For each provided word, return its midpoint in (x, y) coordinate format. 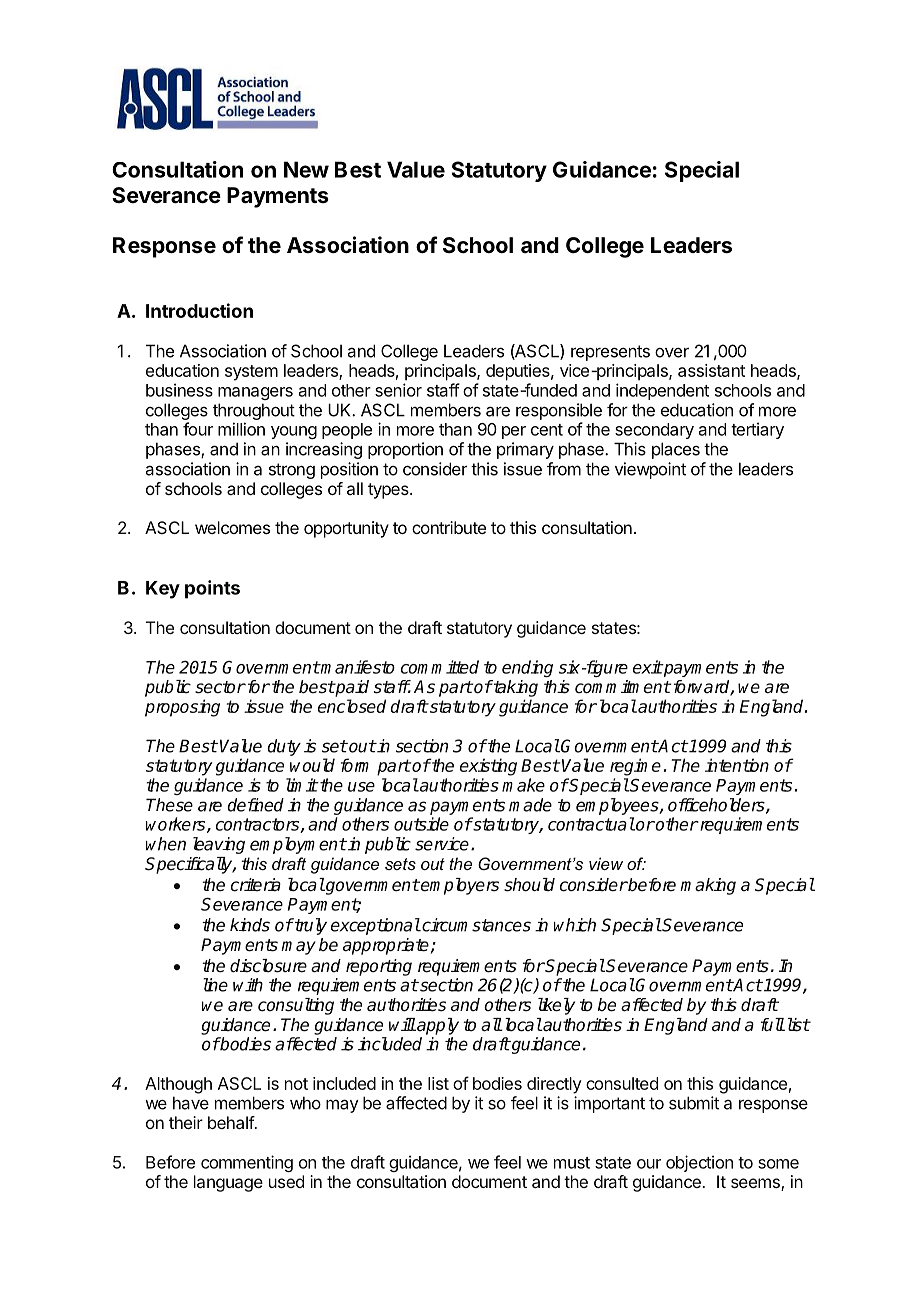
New (306, 169)
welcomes (232, 527)
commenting (247, 1163)
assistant (711, 370)
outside (421, 824)
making (708, 886)
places (676, 450)
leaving (219, 845)
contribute (449, 527)
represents (610, 353)
